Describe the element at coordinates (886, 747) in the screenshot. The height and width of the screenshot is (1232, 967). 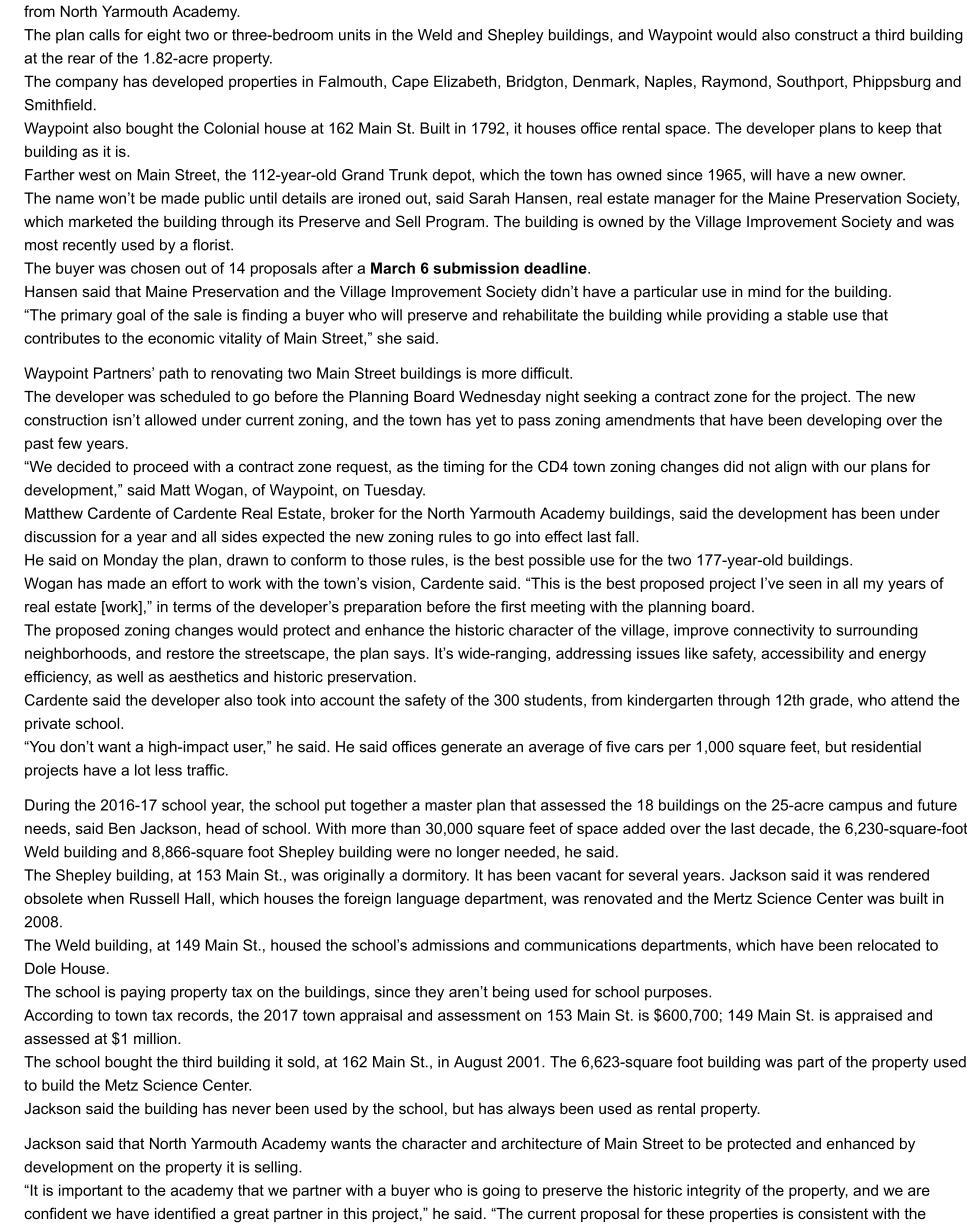
I see `residential` at that location.
